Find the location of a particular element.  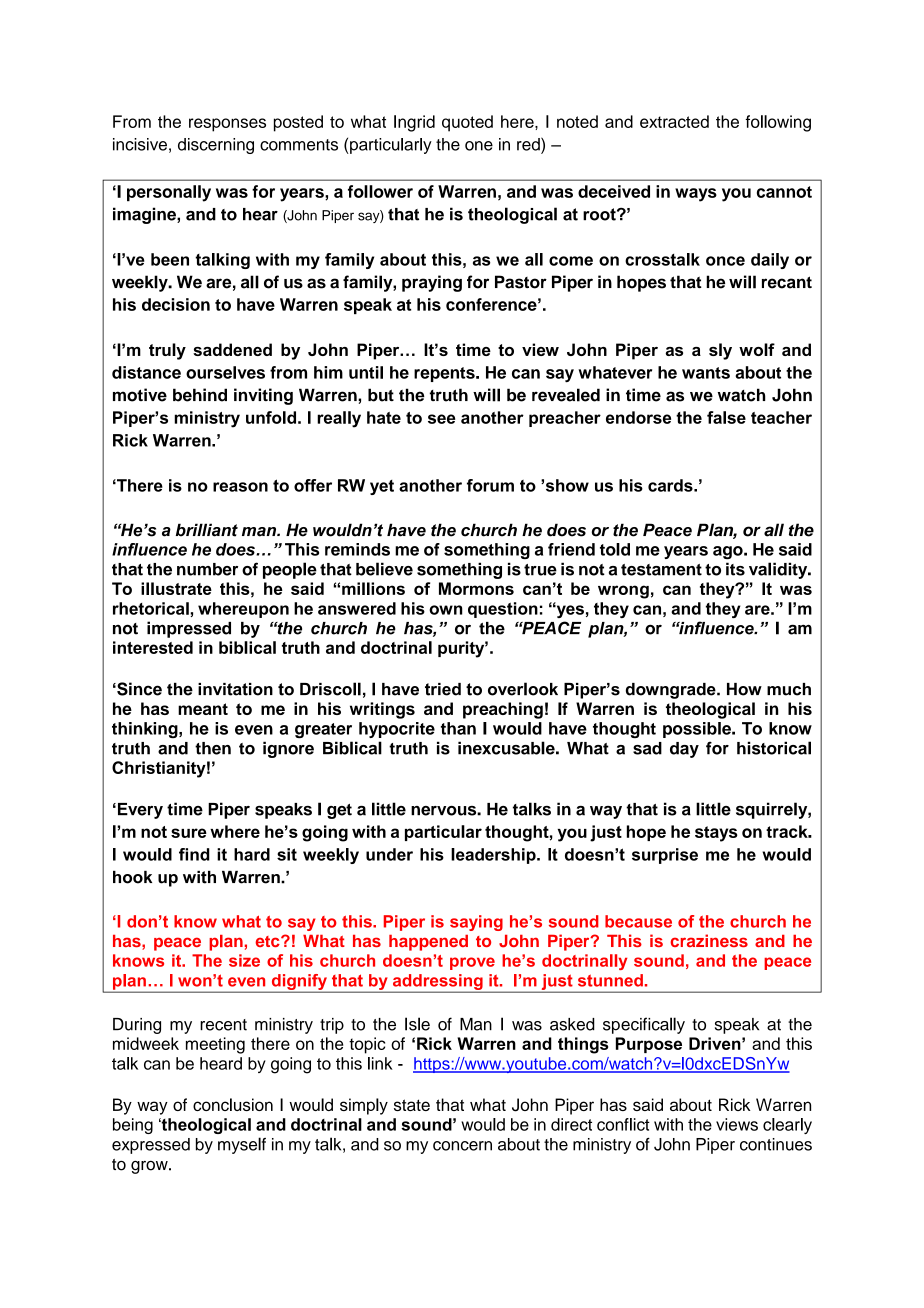

conclusion is located at coordinates (233, 1104).
